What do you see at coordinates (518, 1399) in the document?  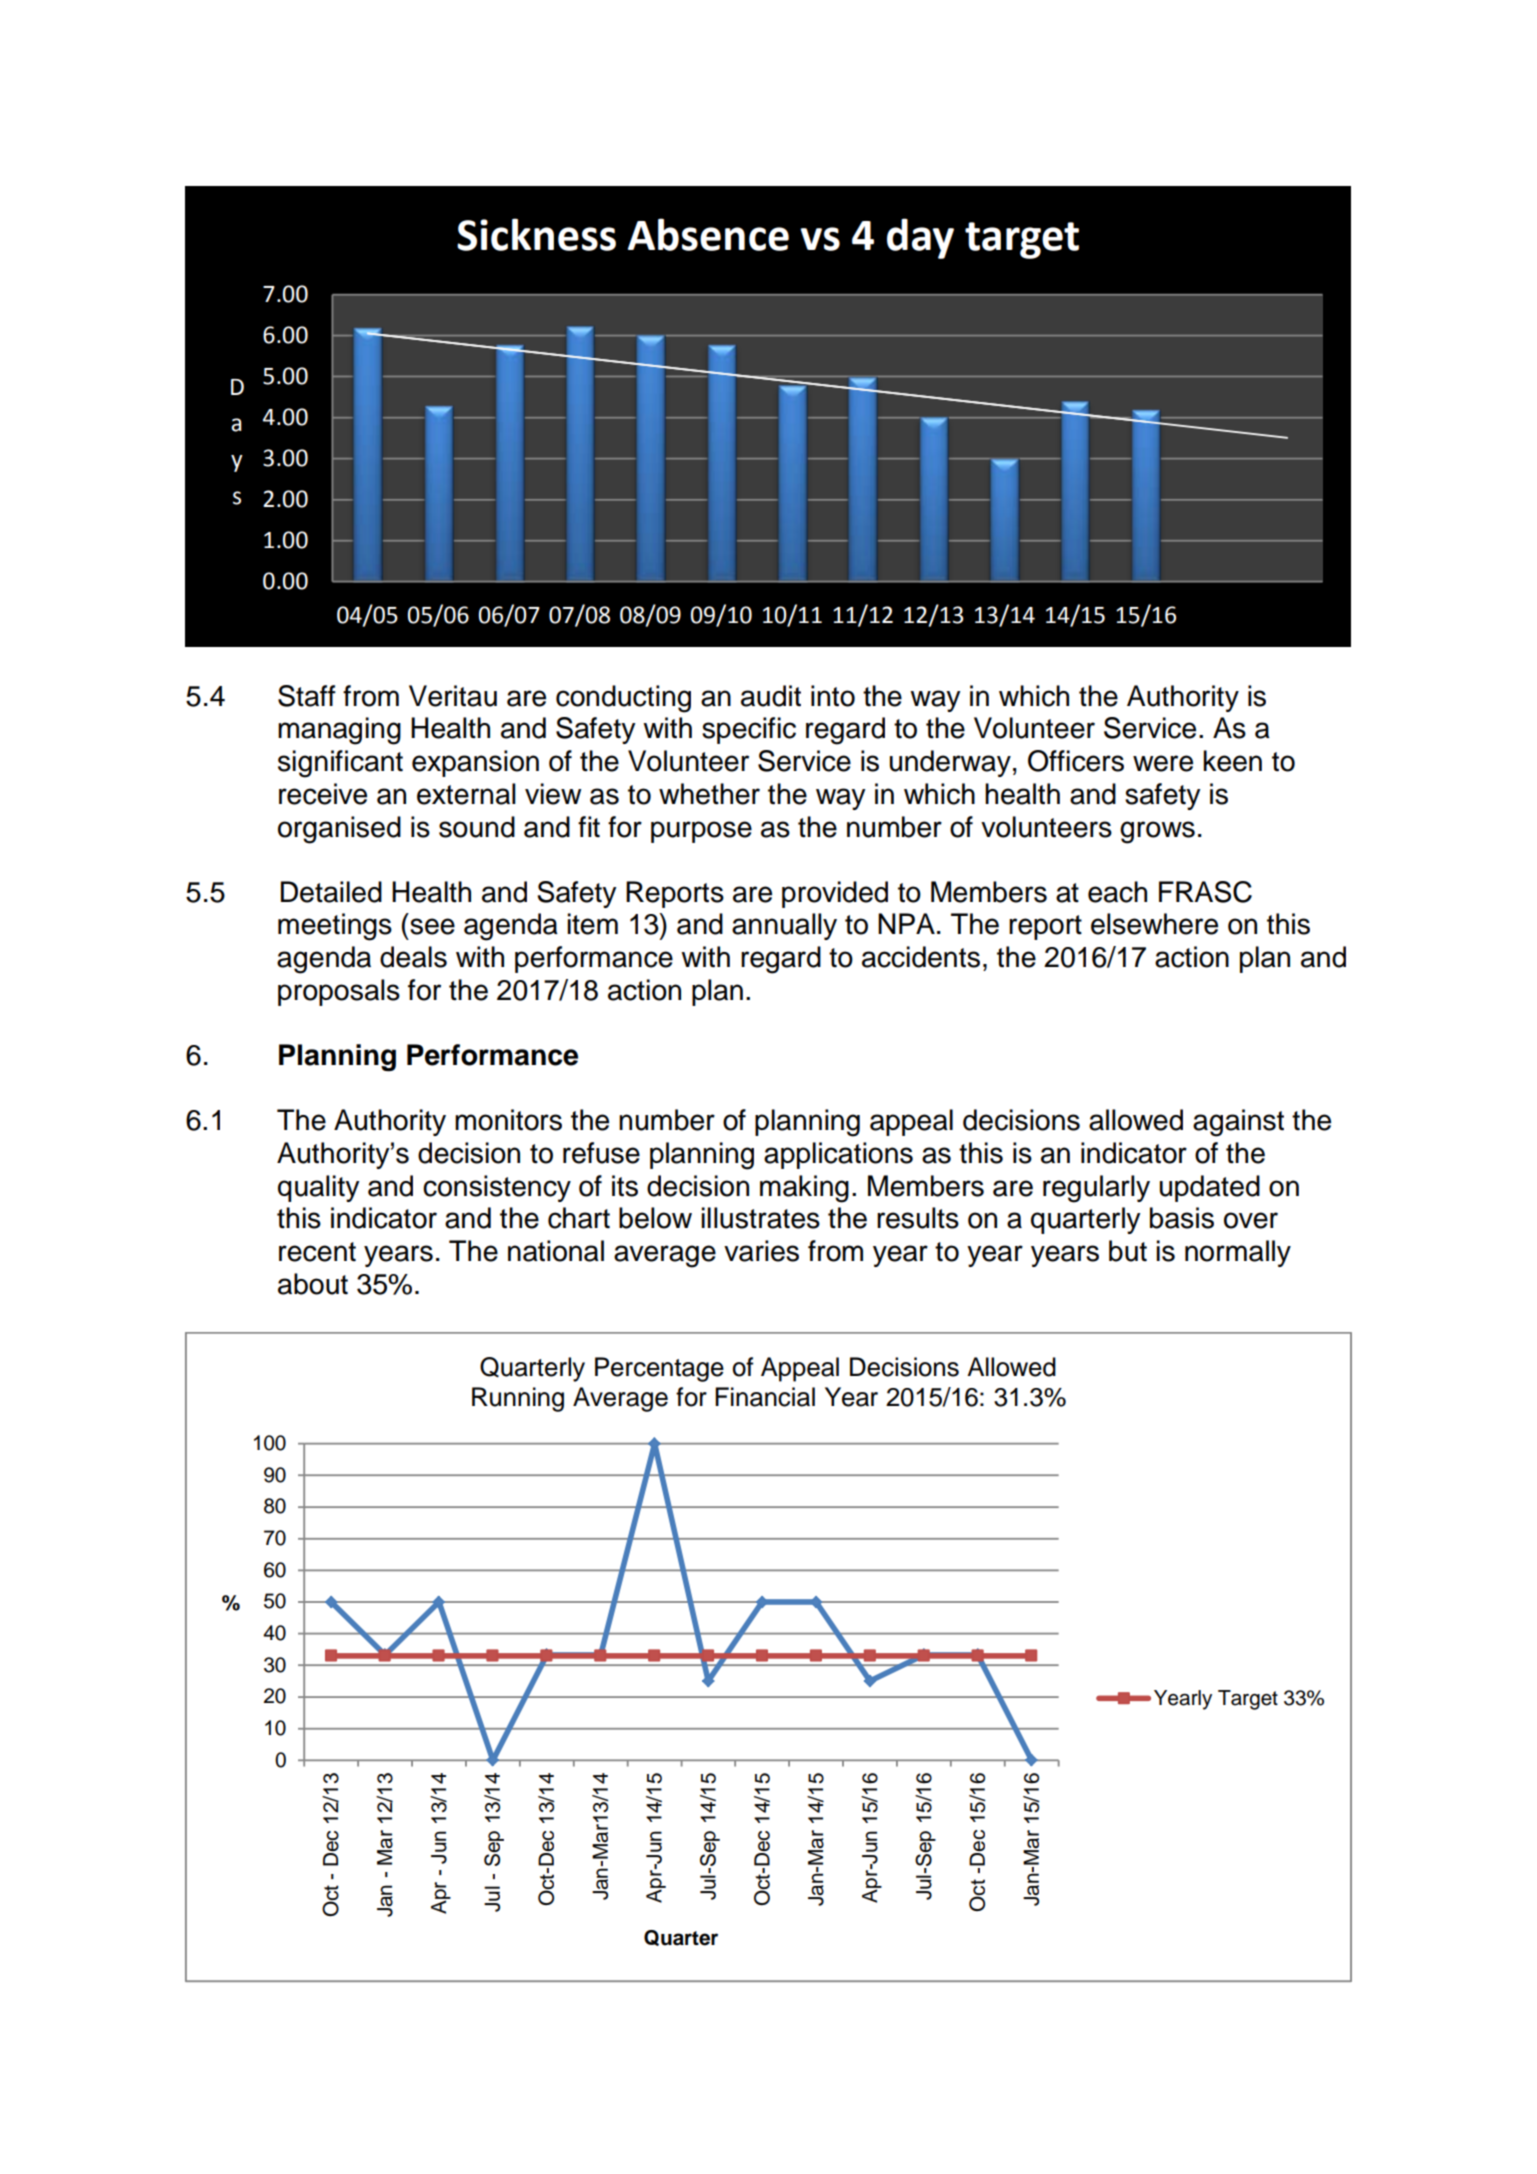 I see `Running` at bounding box center [518, 1399].
